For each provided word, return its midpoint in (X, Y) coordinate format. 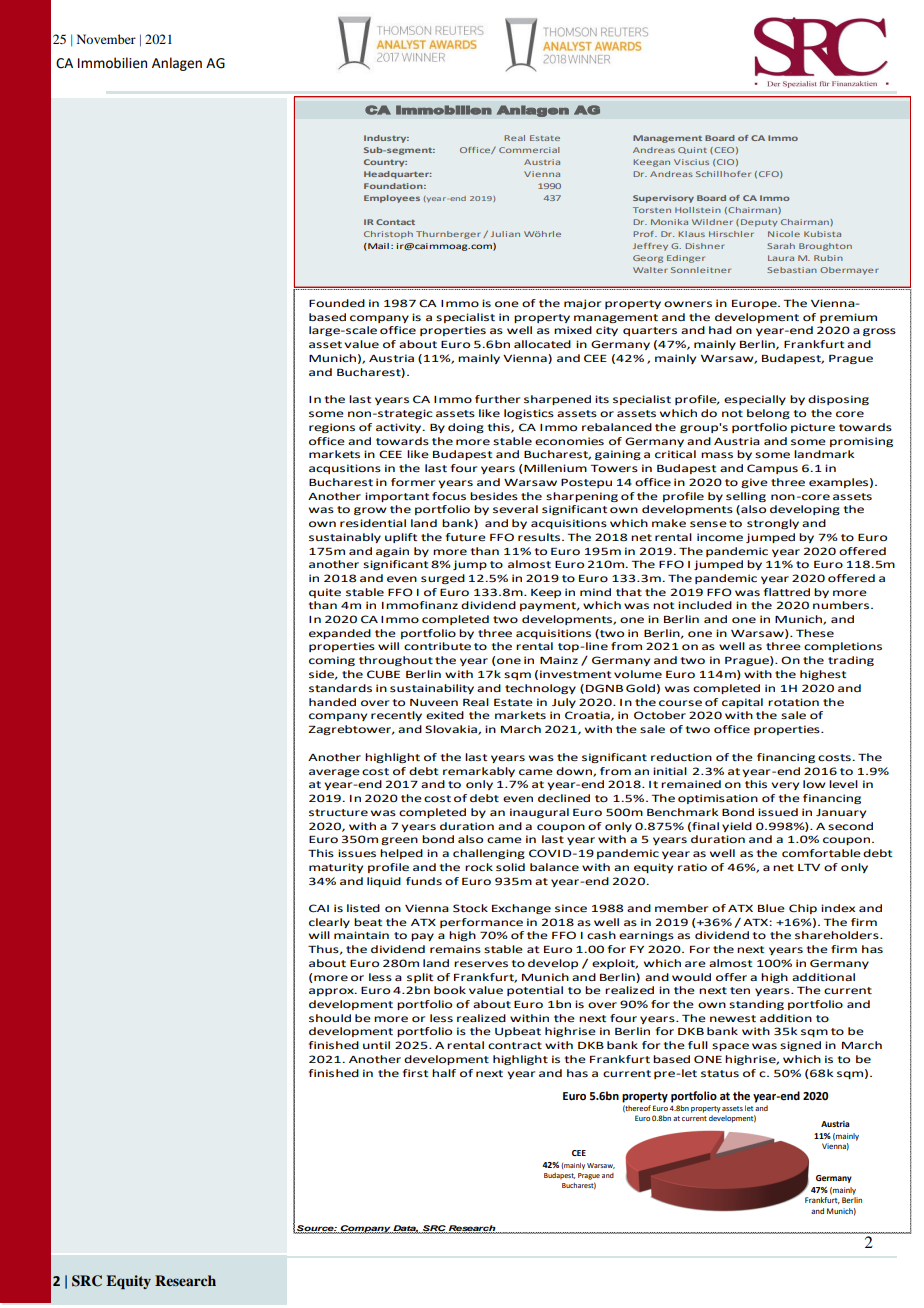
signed (800, 1046)
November (106, 39)
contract (515, 1045)
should (330, 1018)
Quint (692, 150)
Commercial (529, 150)
